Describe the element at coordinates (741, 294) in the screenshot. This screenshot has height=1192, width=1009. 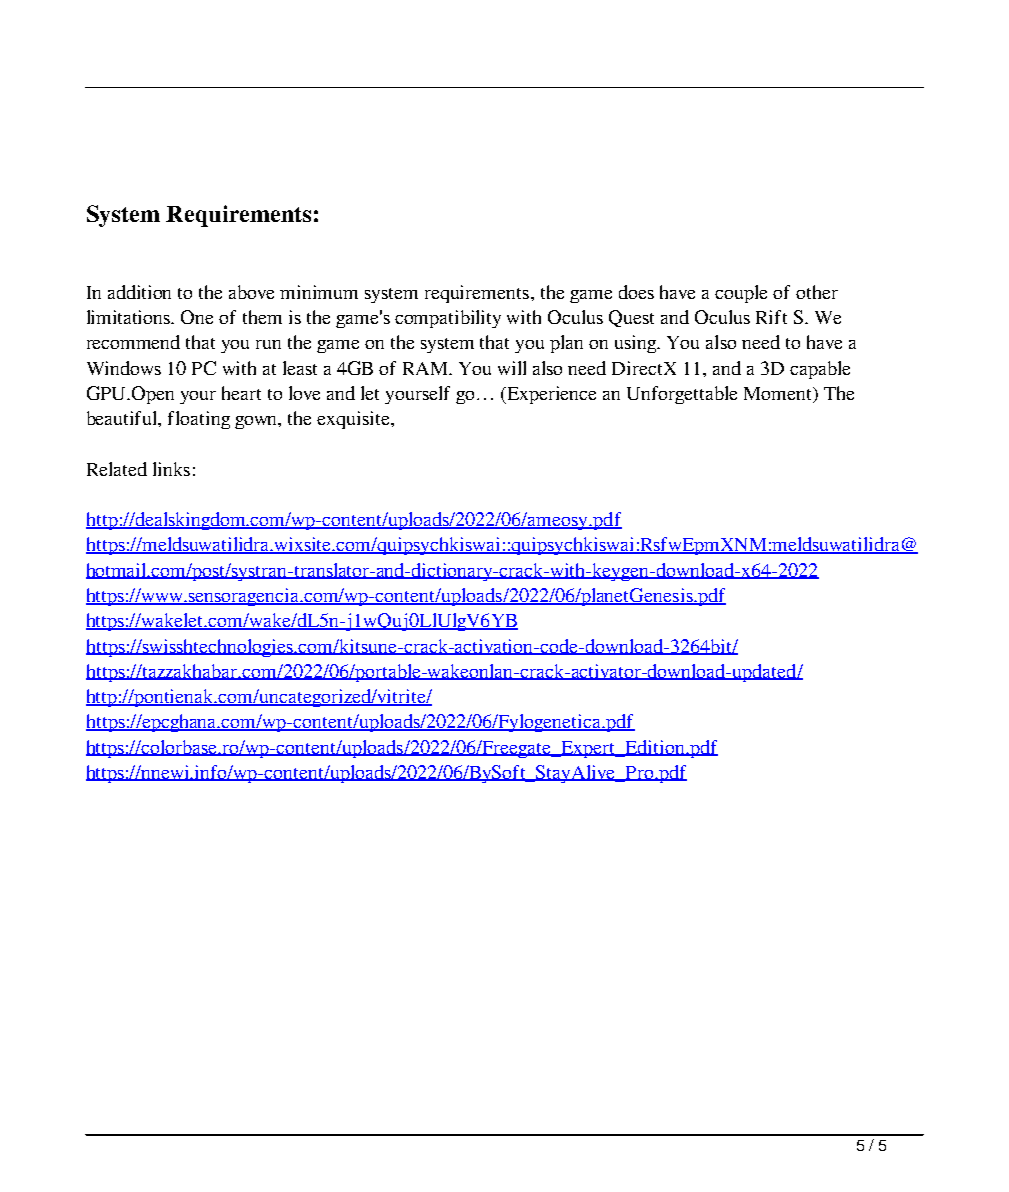
I see `couple` at that location.
